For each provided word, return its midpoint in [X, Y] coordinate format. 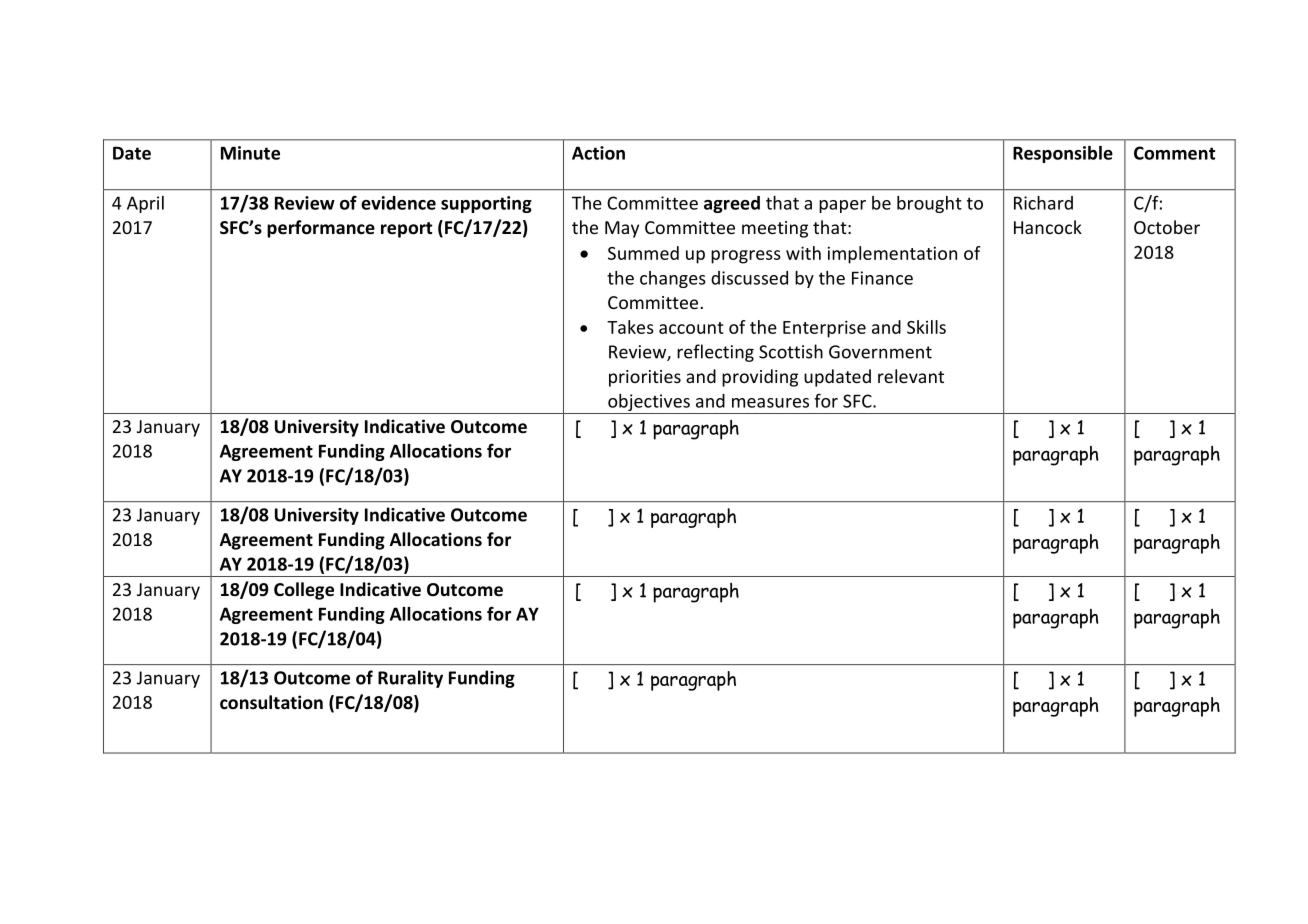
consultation [271, 702]
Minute [250, 153]
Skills [926, 327]
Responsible [1063, 154]
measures [770, 403]
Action [598, 153]
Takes [630, 327]
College [304, 591]
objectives [649, 404]
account [691, 328]
